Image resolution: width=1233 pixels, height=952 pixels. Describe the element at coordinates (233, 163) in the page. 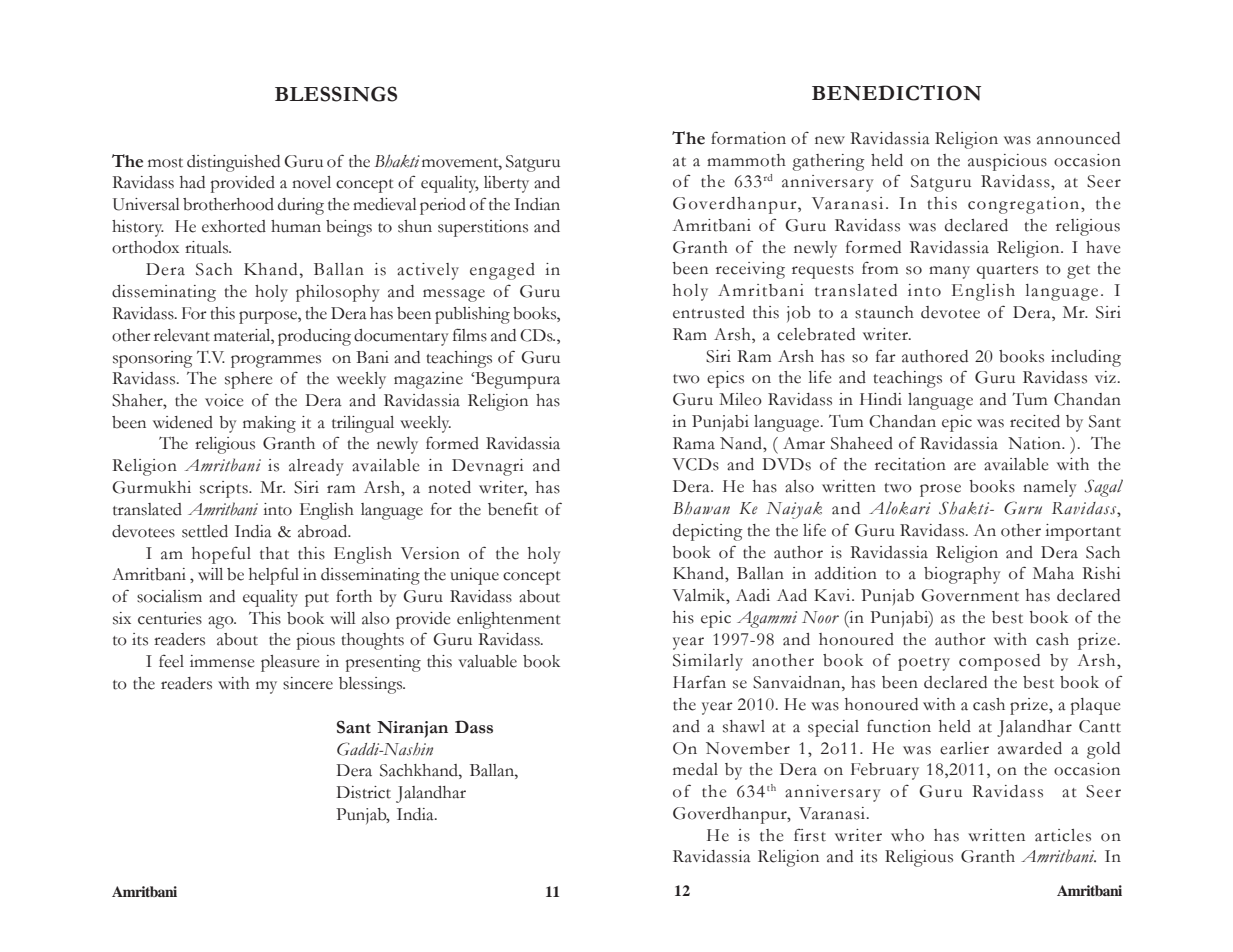

I see `distinguished` at that location.
